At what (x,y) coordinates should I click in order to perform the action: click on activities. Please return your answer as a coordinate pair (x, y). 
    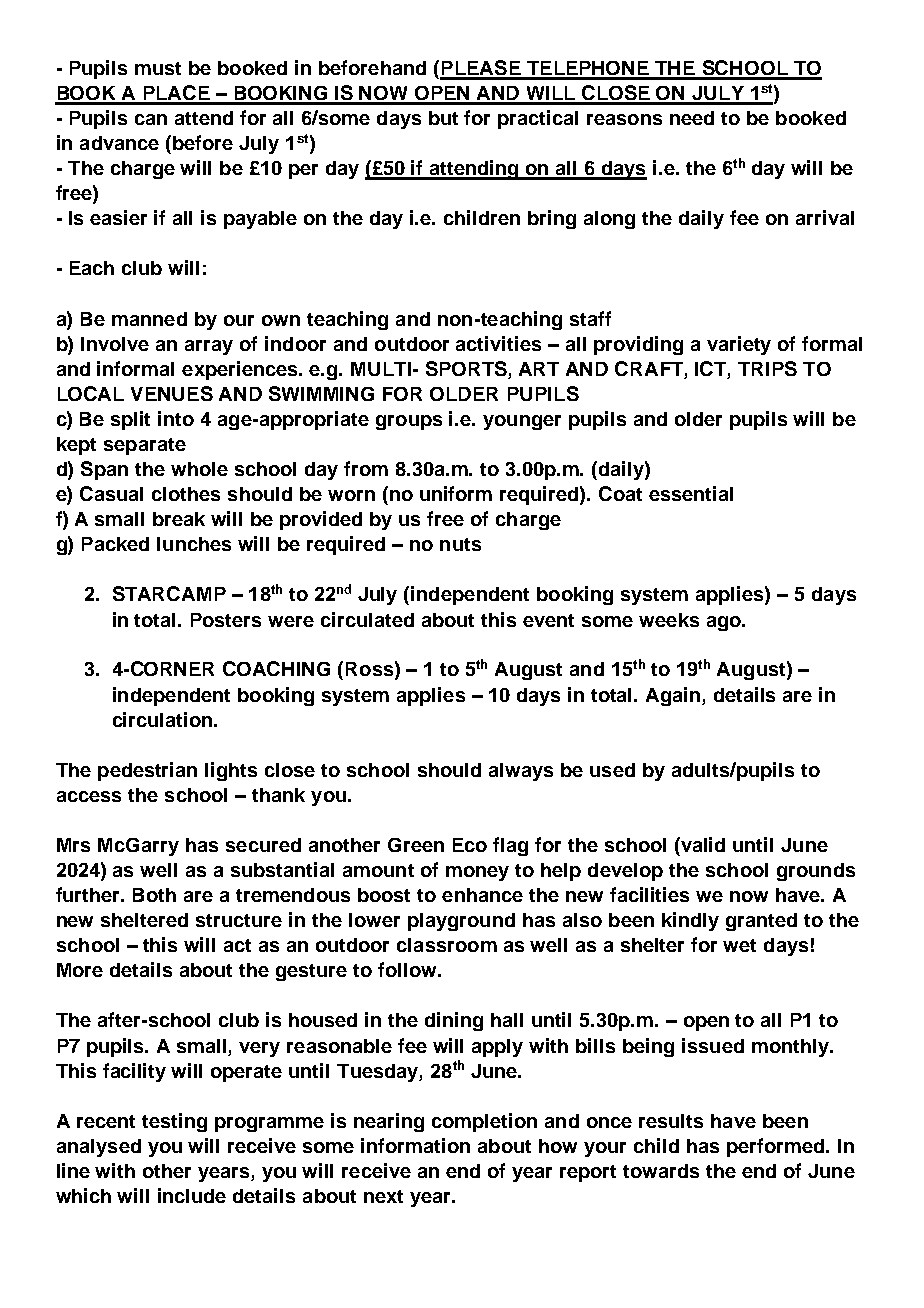
    Looking at the image, I should click on (498, 343).
